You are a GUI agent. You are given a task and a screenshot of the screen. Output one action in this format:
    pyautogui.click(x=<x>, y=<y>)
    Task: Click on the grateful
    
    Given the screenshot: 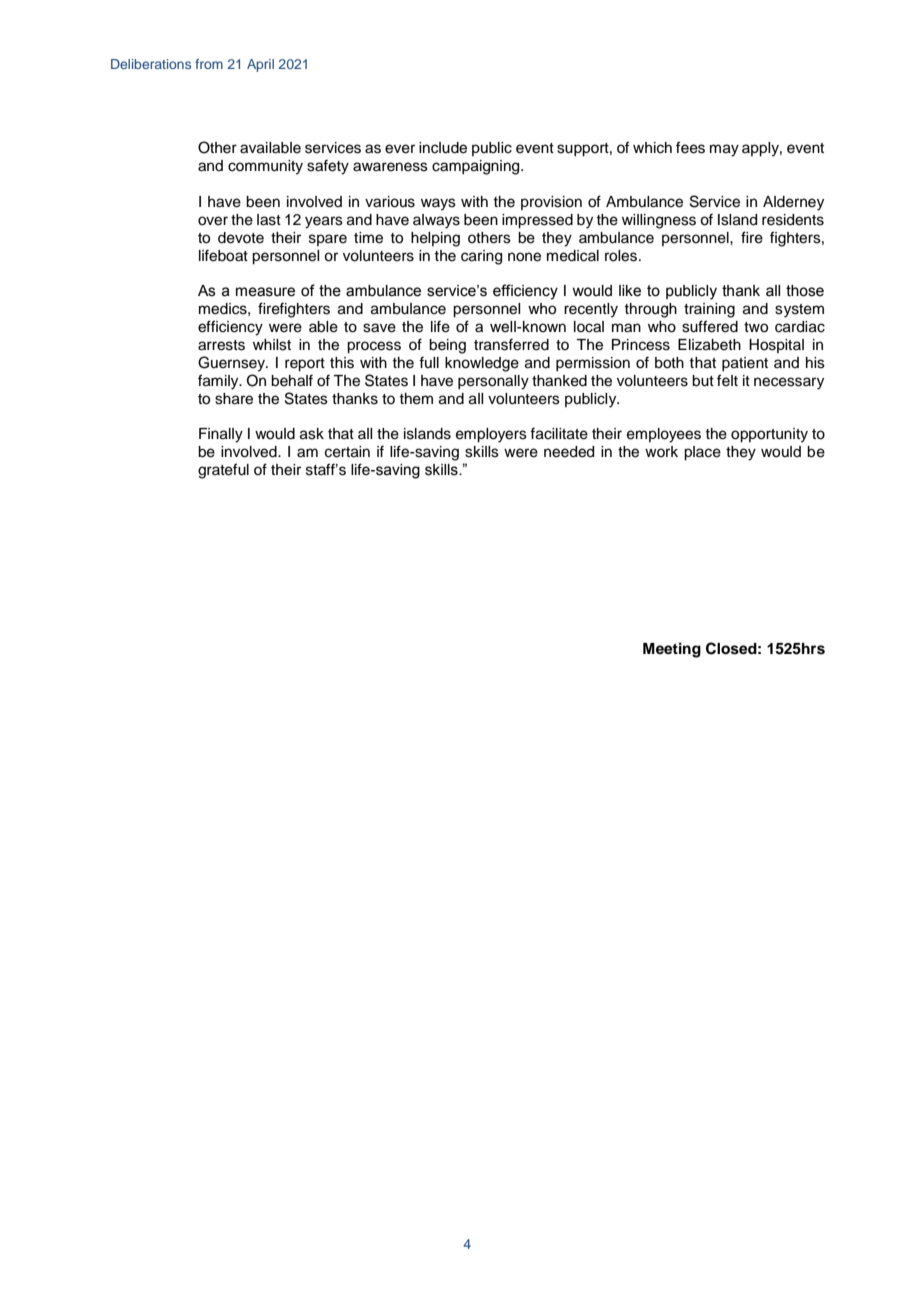 What is the action you would take?
    pyautogui.click(x=223, y=471)
